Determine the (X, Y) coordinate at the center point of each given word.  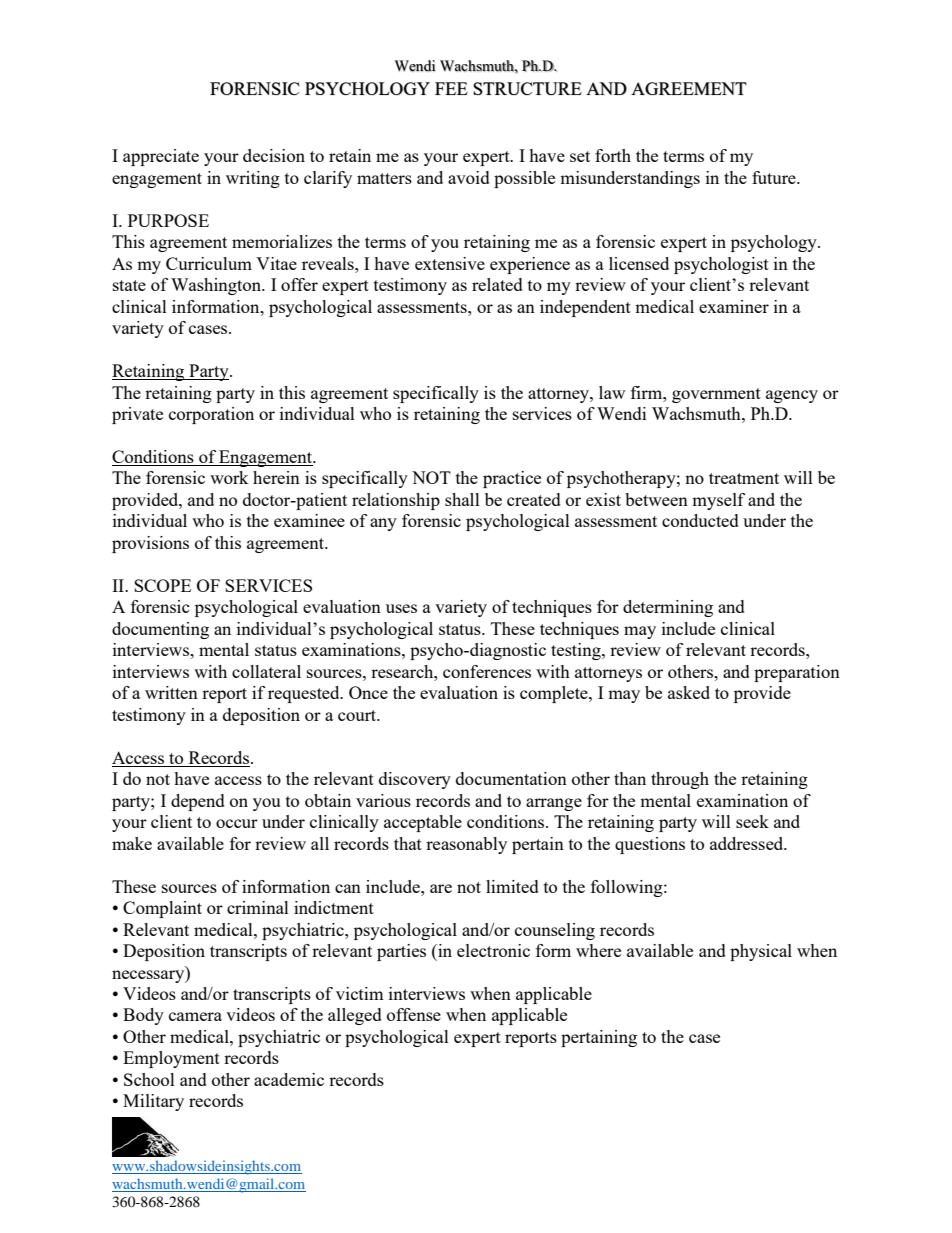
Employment (171, 1059)
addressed (748, 843)
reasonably (466, 845)
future (775, 177)
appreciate (161, 157)
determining (668, 608)
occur (237, 823)
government (716, 395)
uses (401, 608)
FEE (451, 88)
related (497, 284)
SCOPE (162, 585)
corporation (211, 415)
